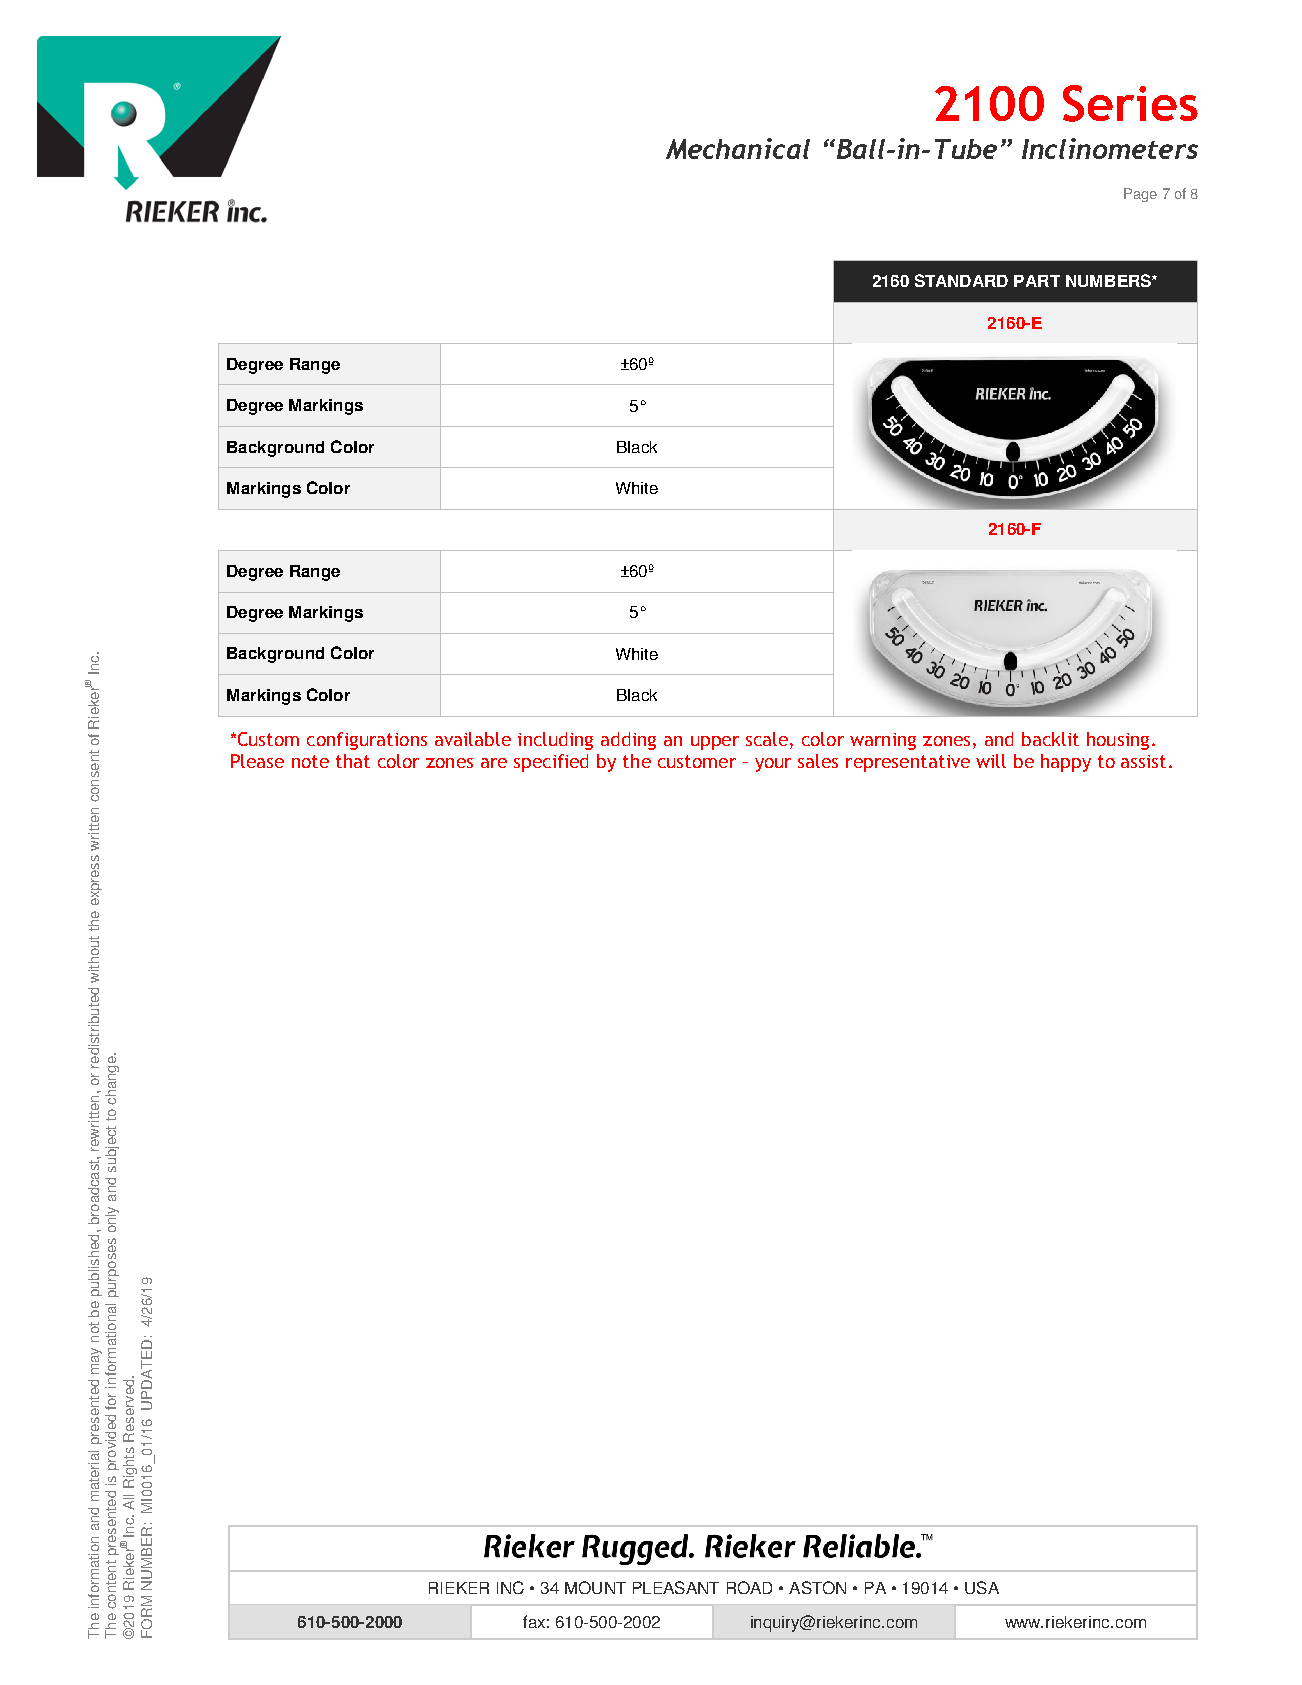 The height and width of the image is (1685, 1302). I want to click on your, so click(773, 765).
